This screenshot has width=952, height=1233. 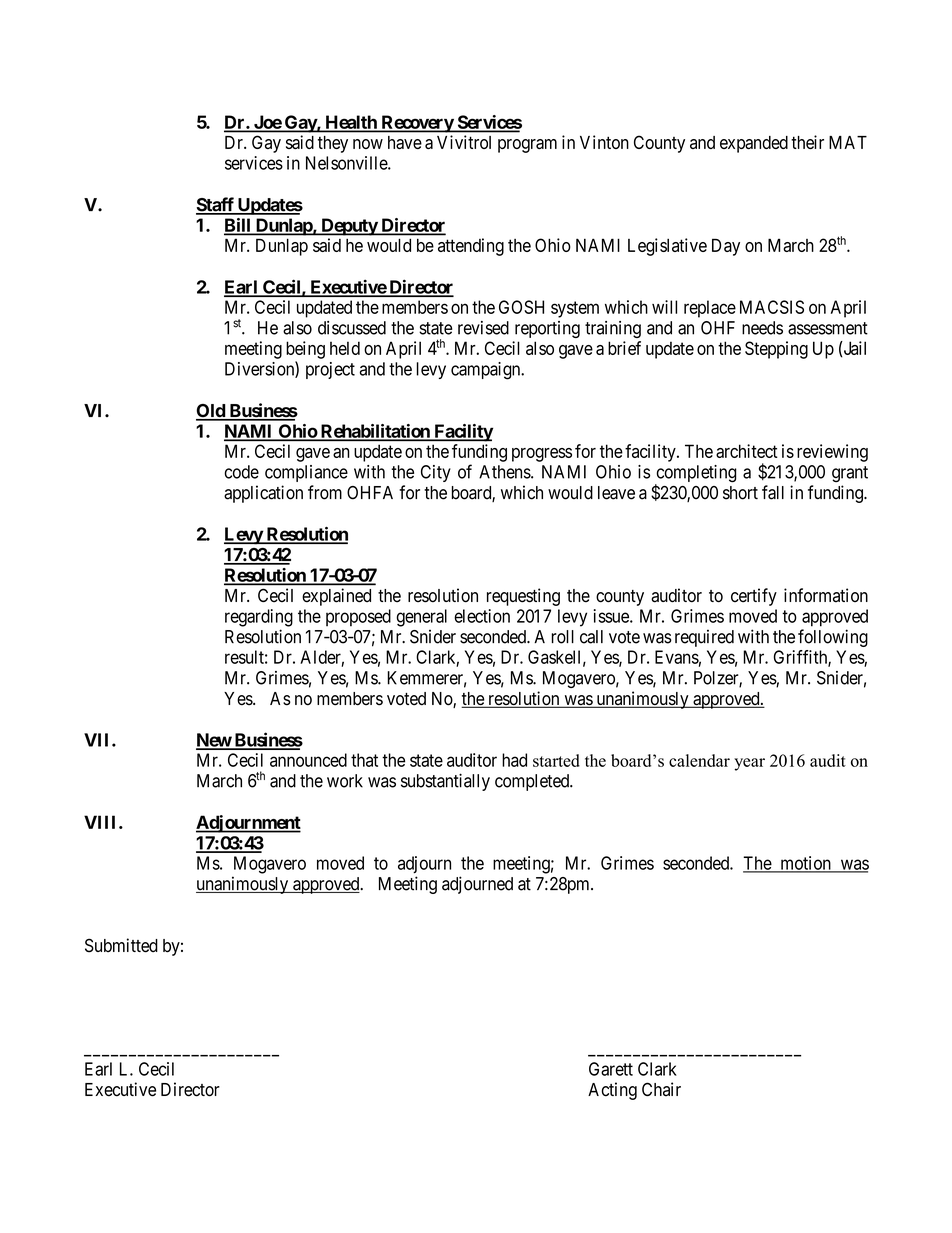 I want to click on expanded, so click(x=754, y=144).
